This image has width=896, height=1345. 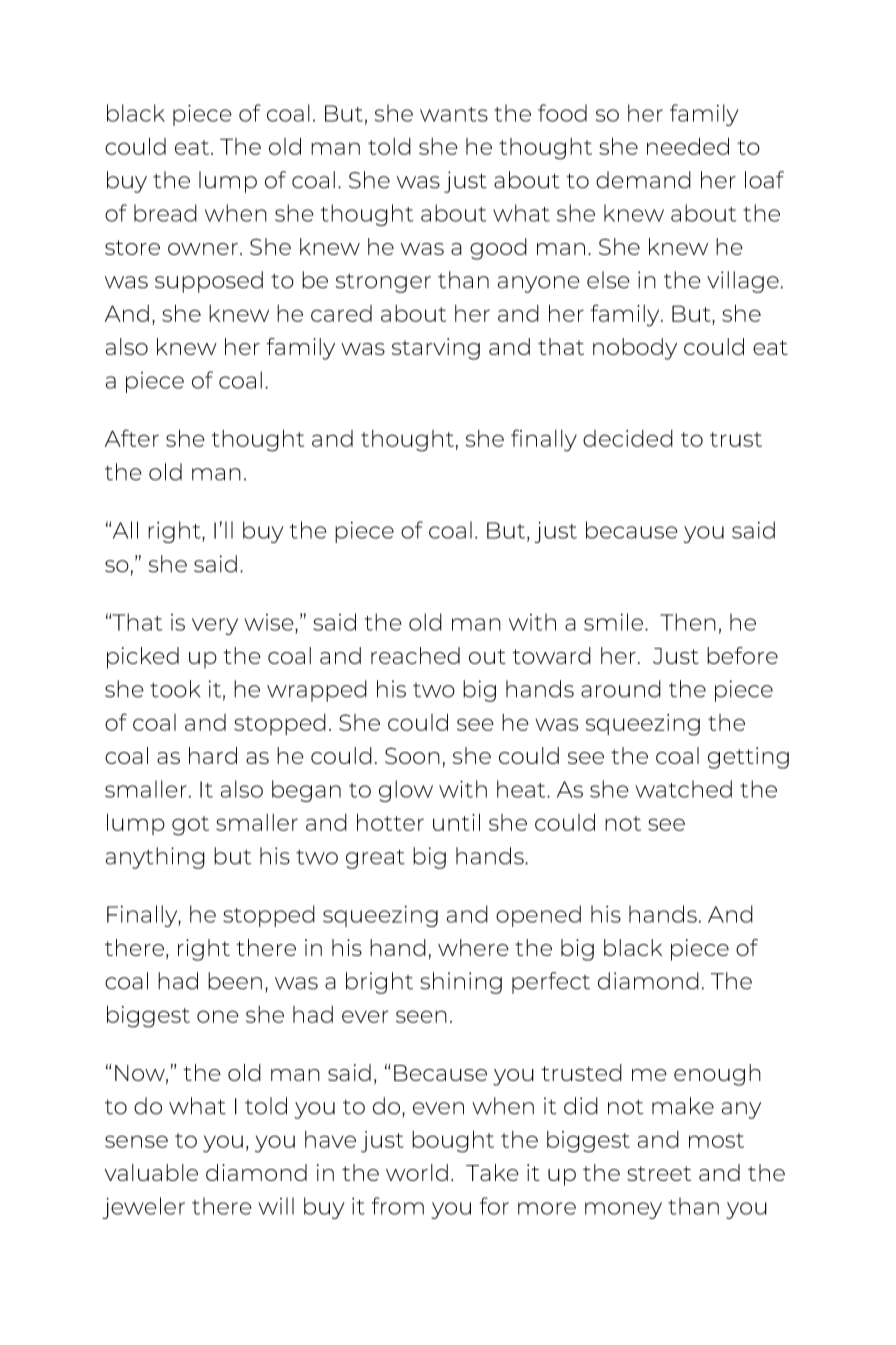 What do you see at coordinates (417, 1172) in the image?
I see `world` at bounding box center [417, 1172].
